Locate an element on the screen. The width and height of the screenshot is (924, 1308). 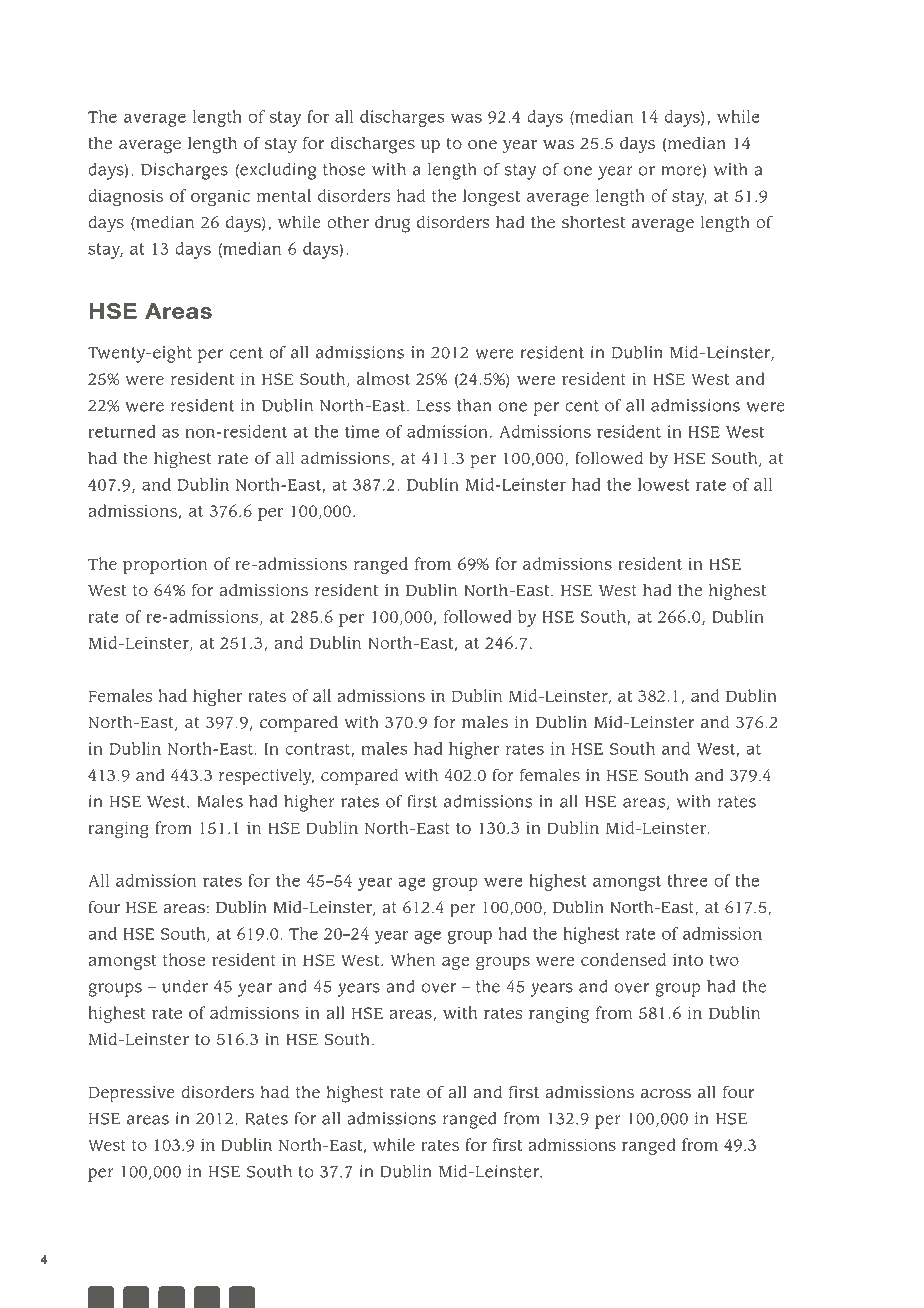
contrast is located at coordinates (317, 749).
